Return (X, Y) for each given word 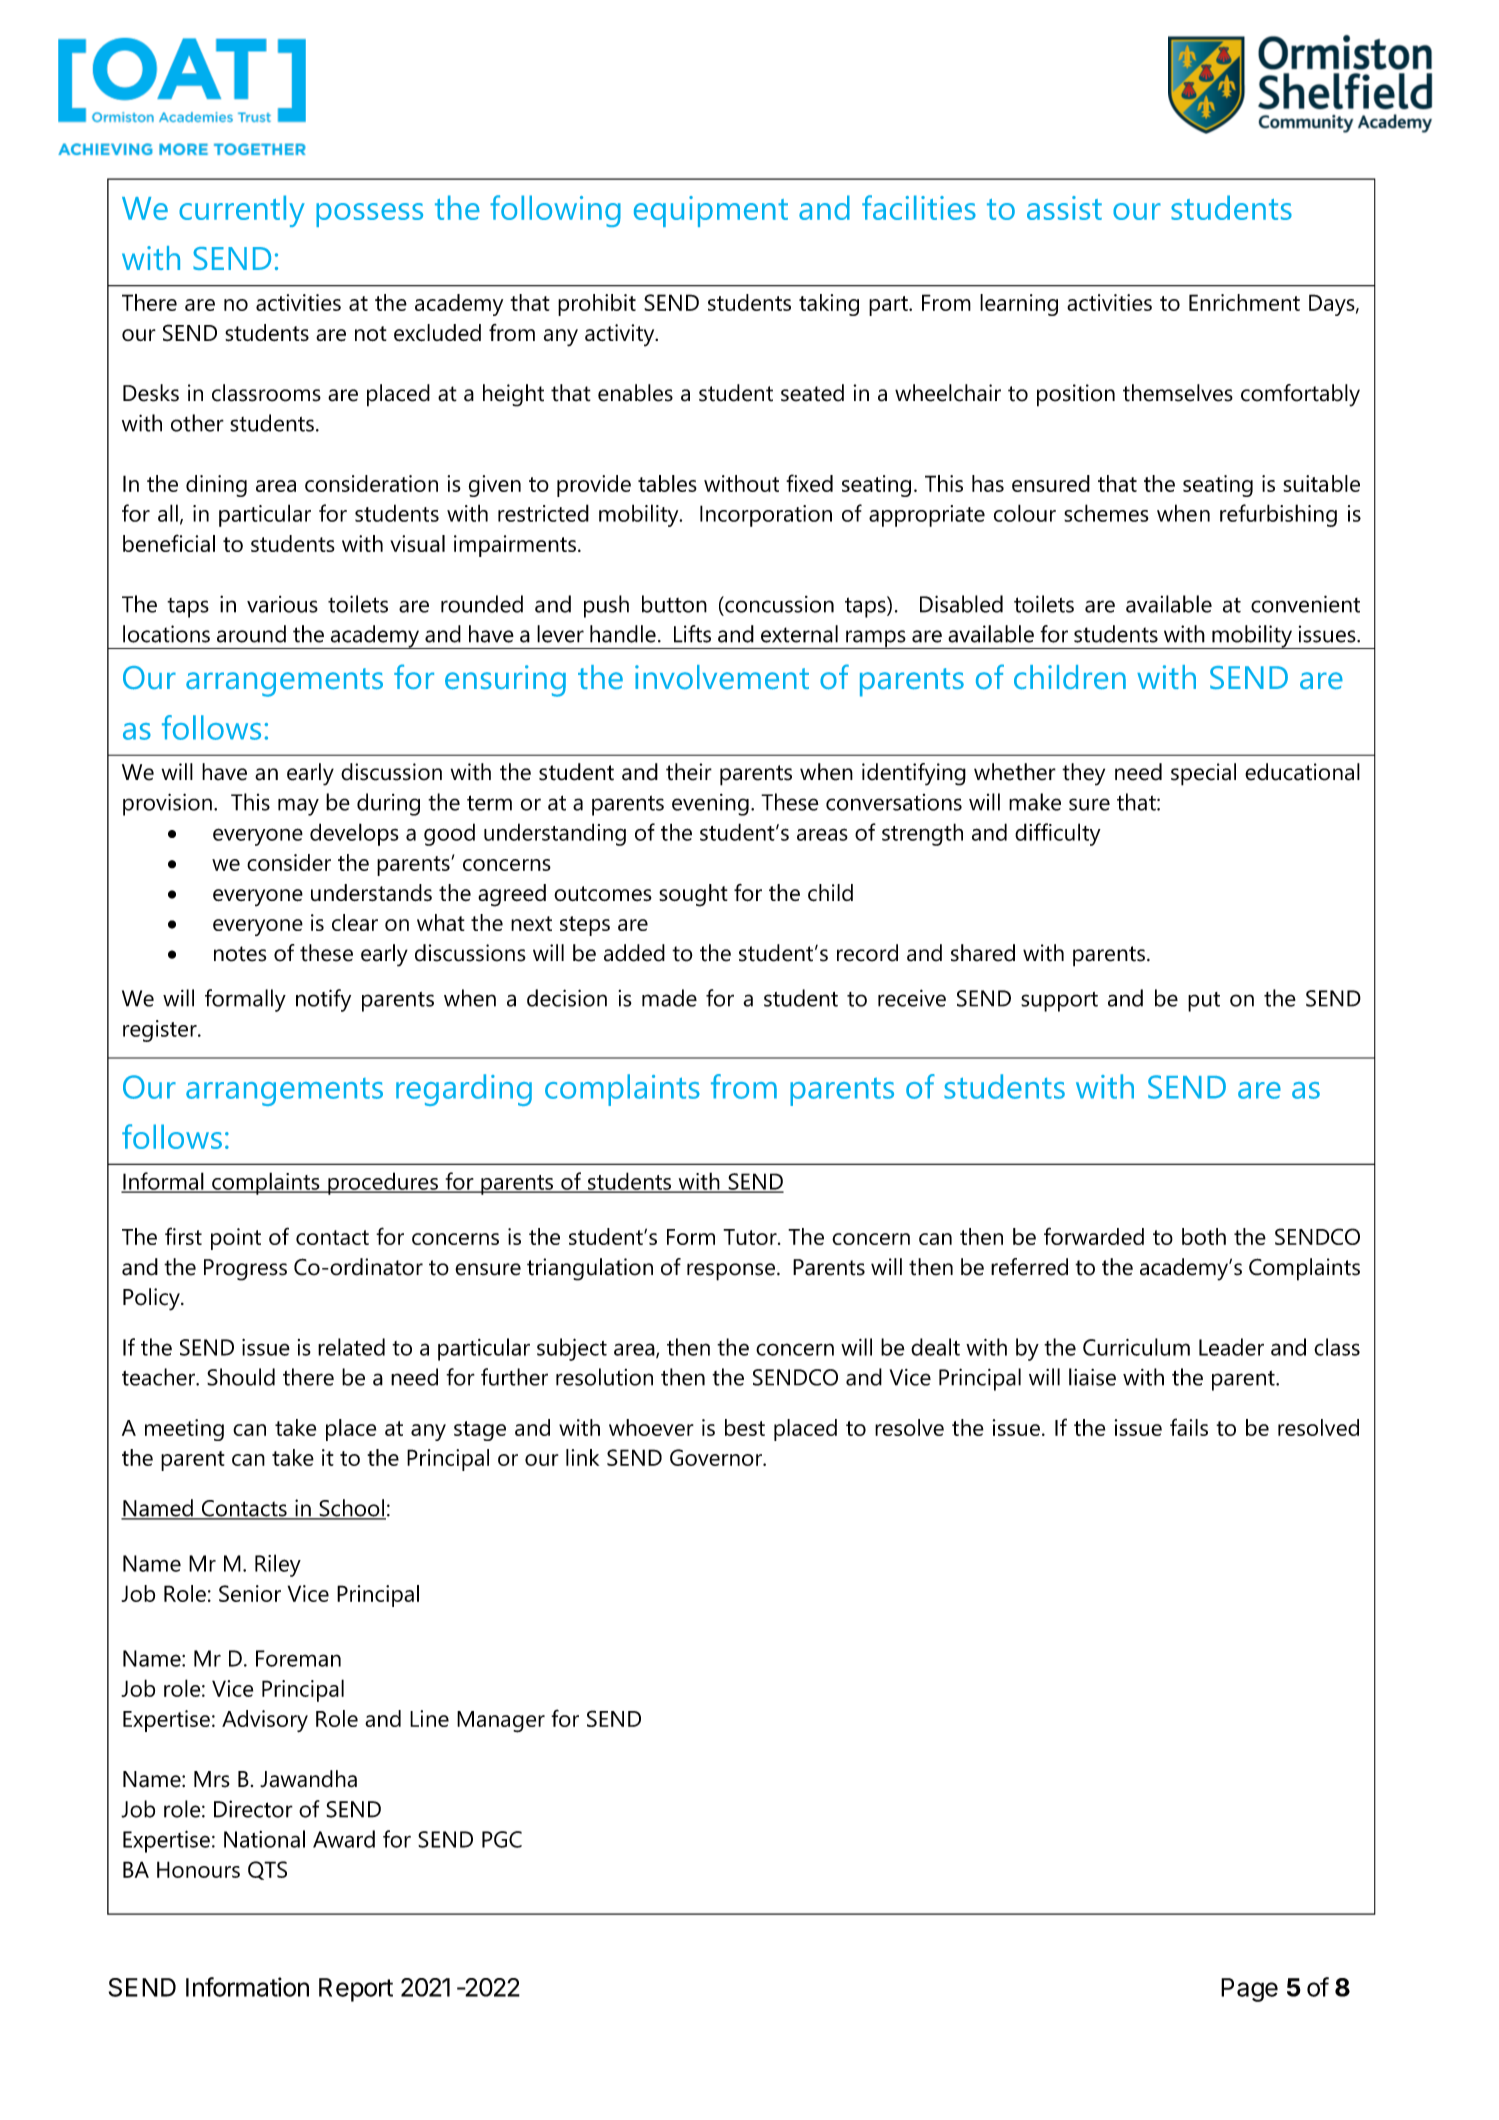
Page (1249, 1990)
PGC (502, 1839)
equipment (711, 211)
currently (242, 211)
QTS (267, 1870)
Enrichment (1244, 302)
